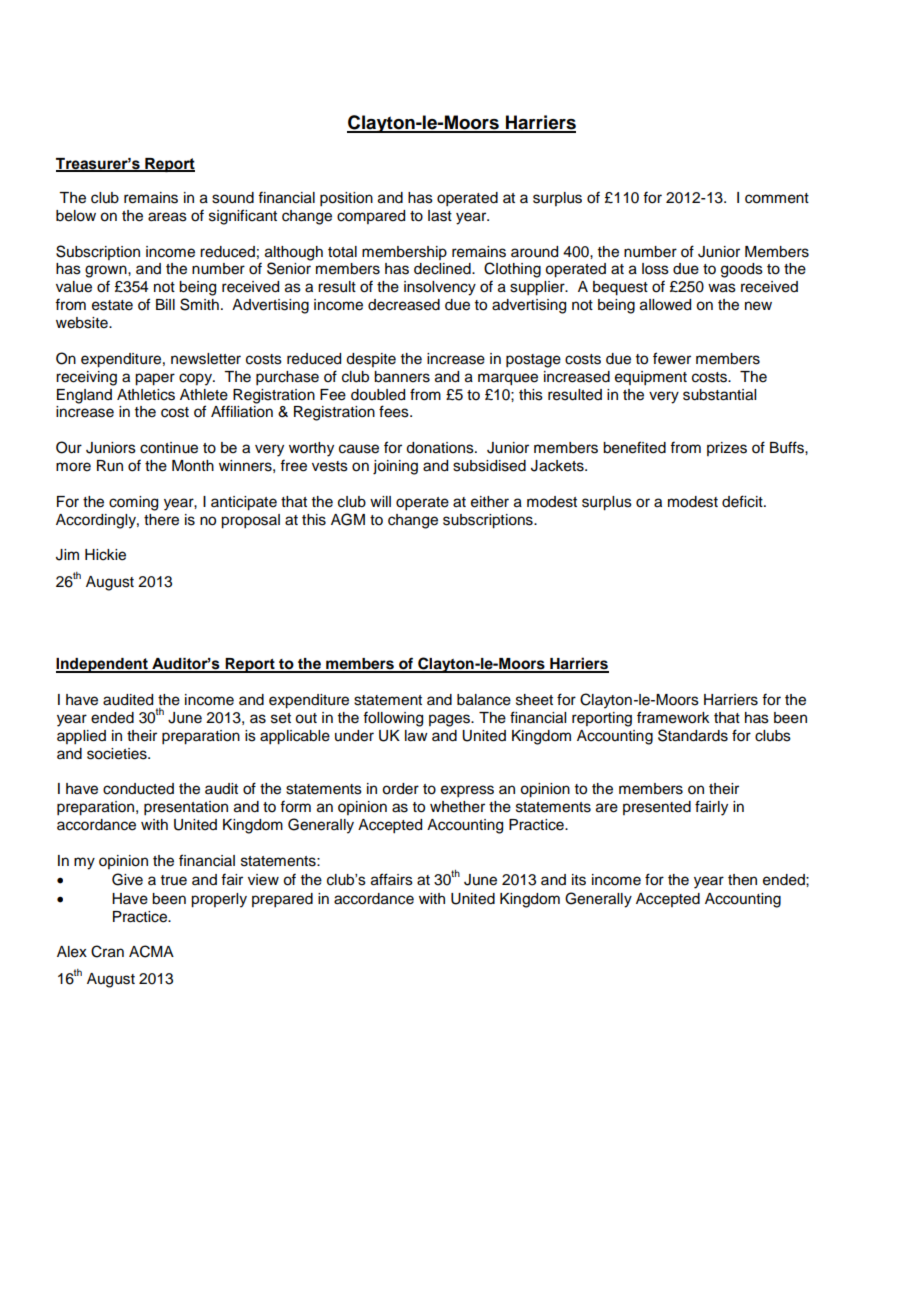 The height and width of the screenshot is (1308, 924). What do you see at coordinates (151, 951) in the screenshot?
I see `ACMA` at bounding box center [151, 951].
